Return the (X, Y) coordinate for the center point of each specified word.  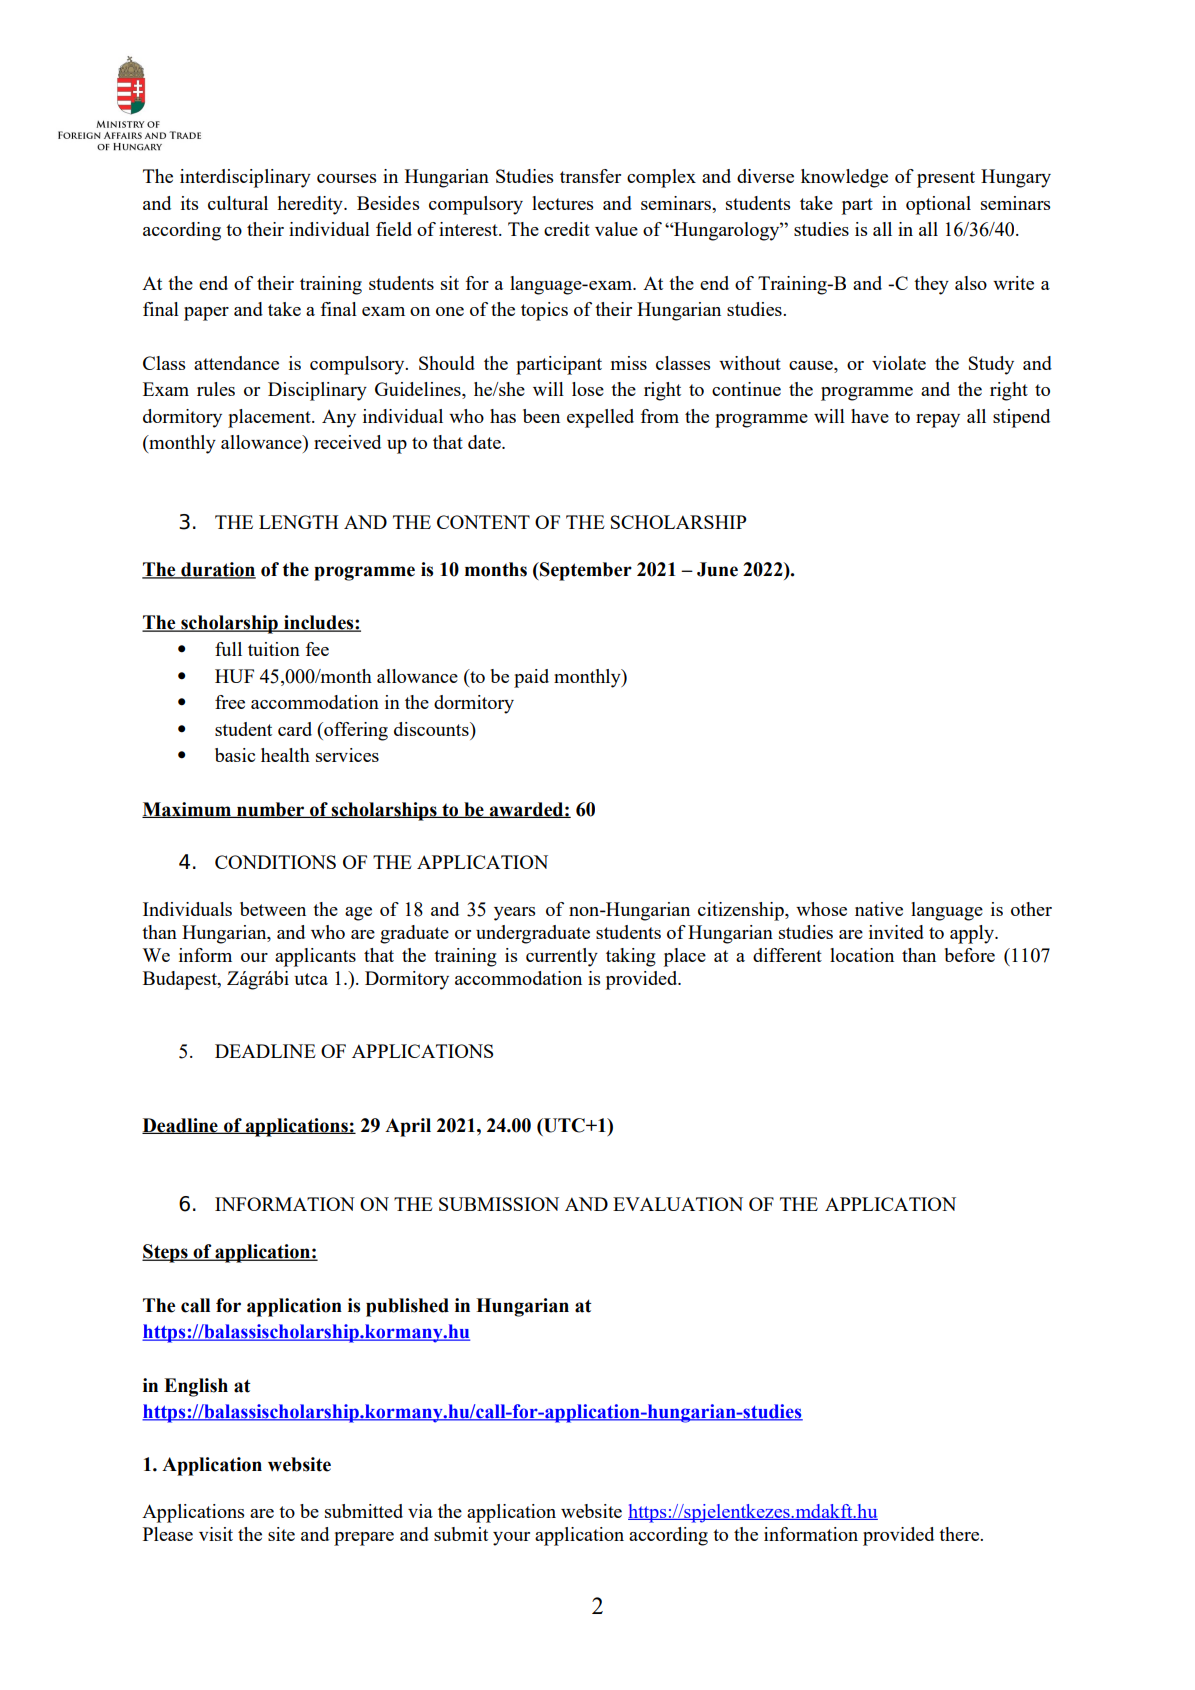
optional (938, 205)
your (511, 1539)
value (616, 229)
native (879, 909)
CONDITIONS (275, 862)
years (515, 914)
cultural (238, 203)
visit (216, 1534)
